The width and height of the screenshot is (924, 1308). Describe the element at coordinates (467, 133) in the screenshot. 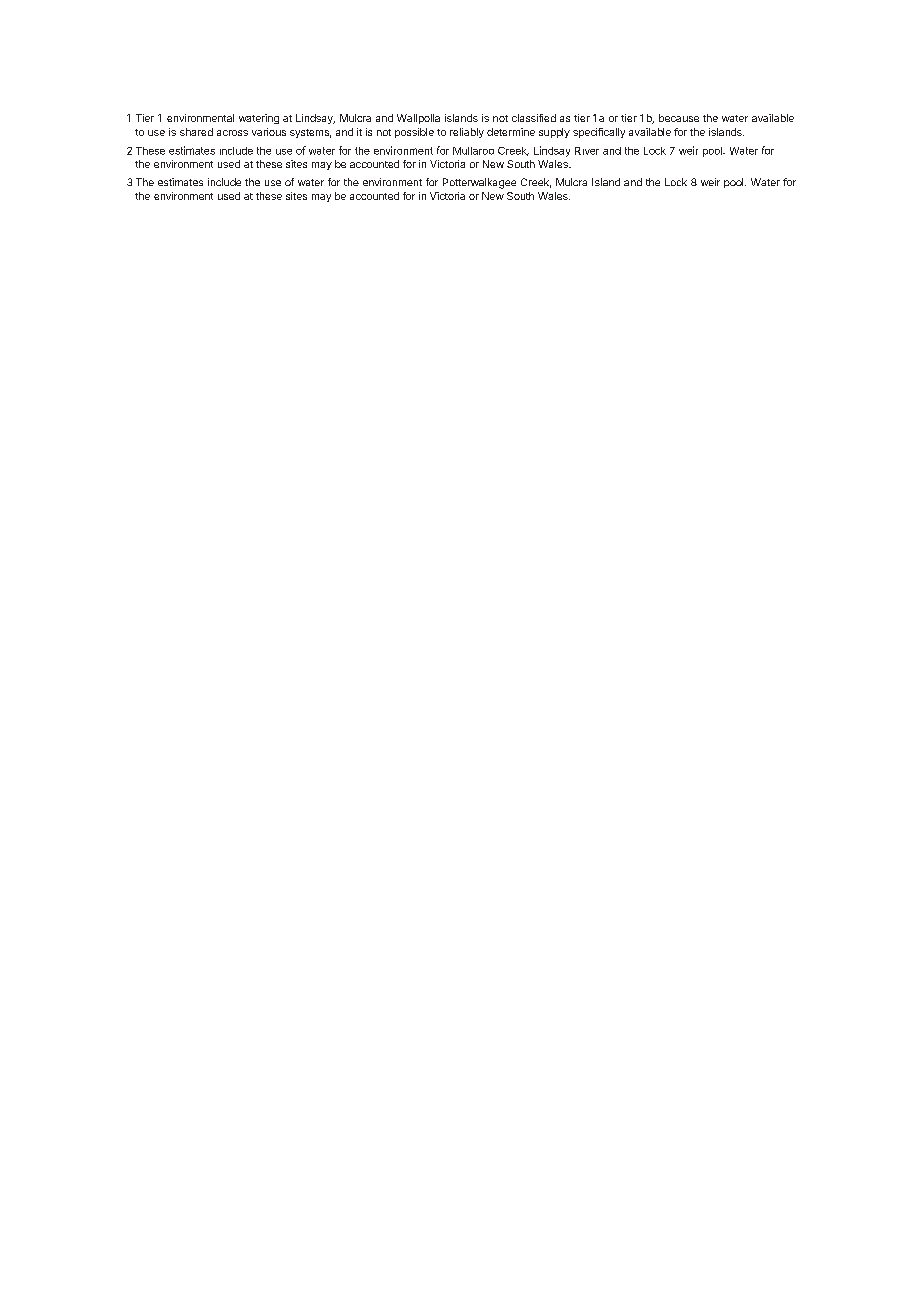

I see `reliably` at that location.
